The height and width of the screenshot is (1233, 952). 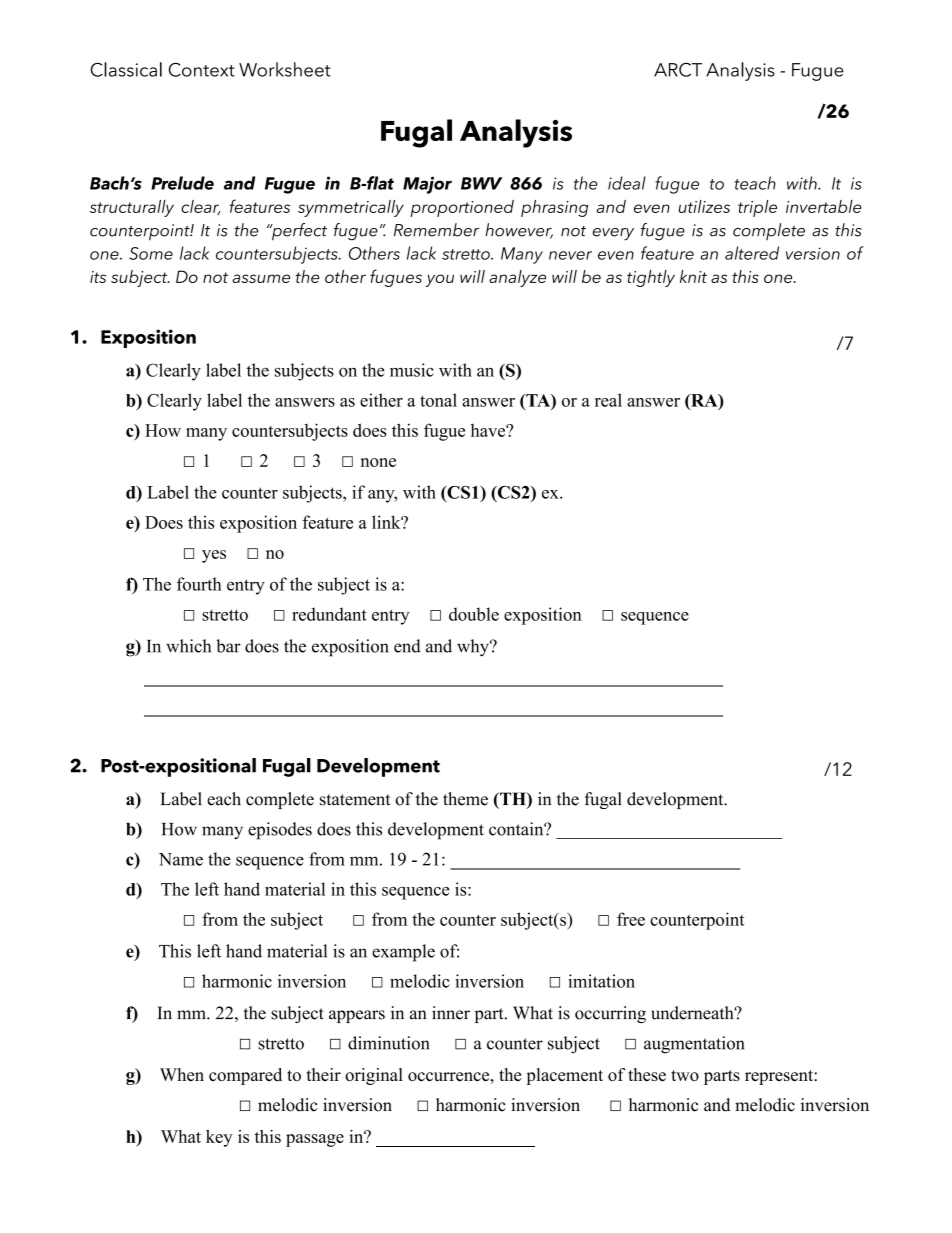 What do you see at coordinates (627, 183) in the screenshot?
I see `ideal` at bounding box center [627, 183].
